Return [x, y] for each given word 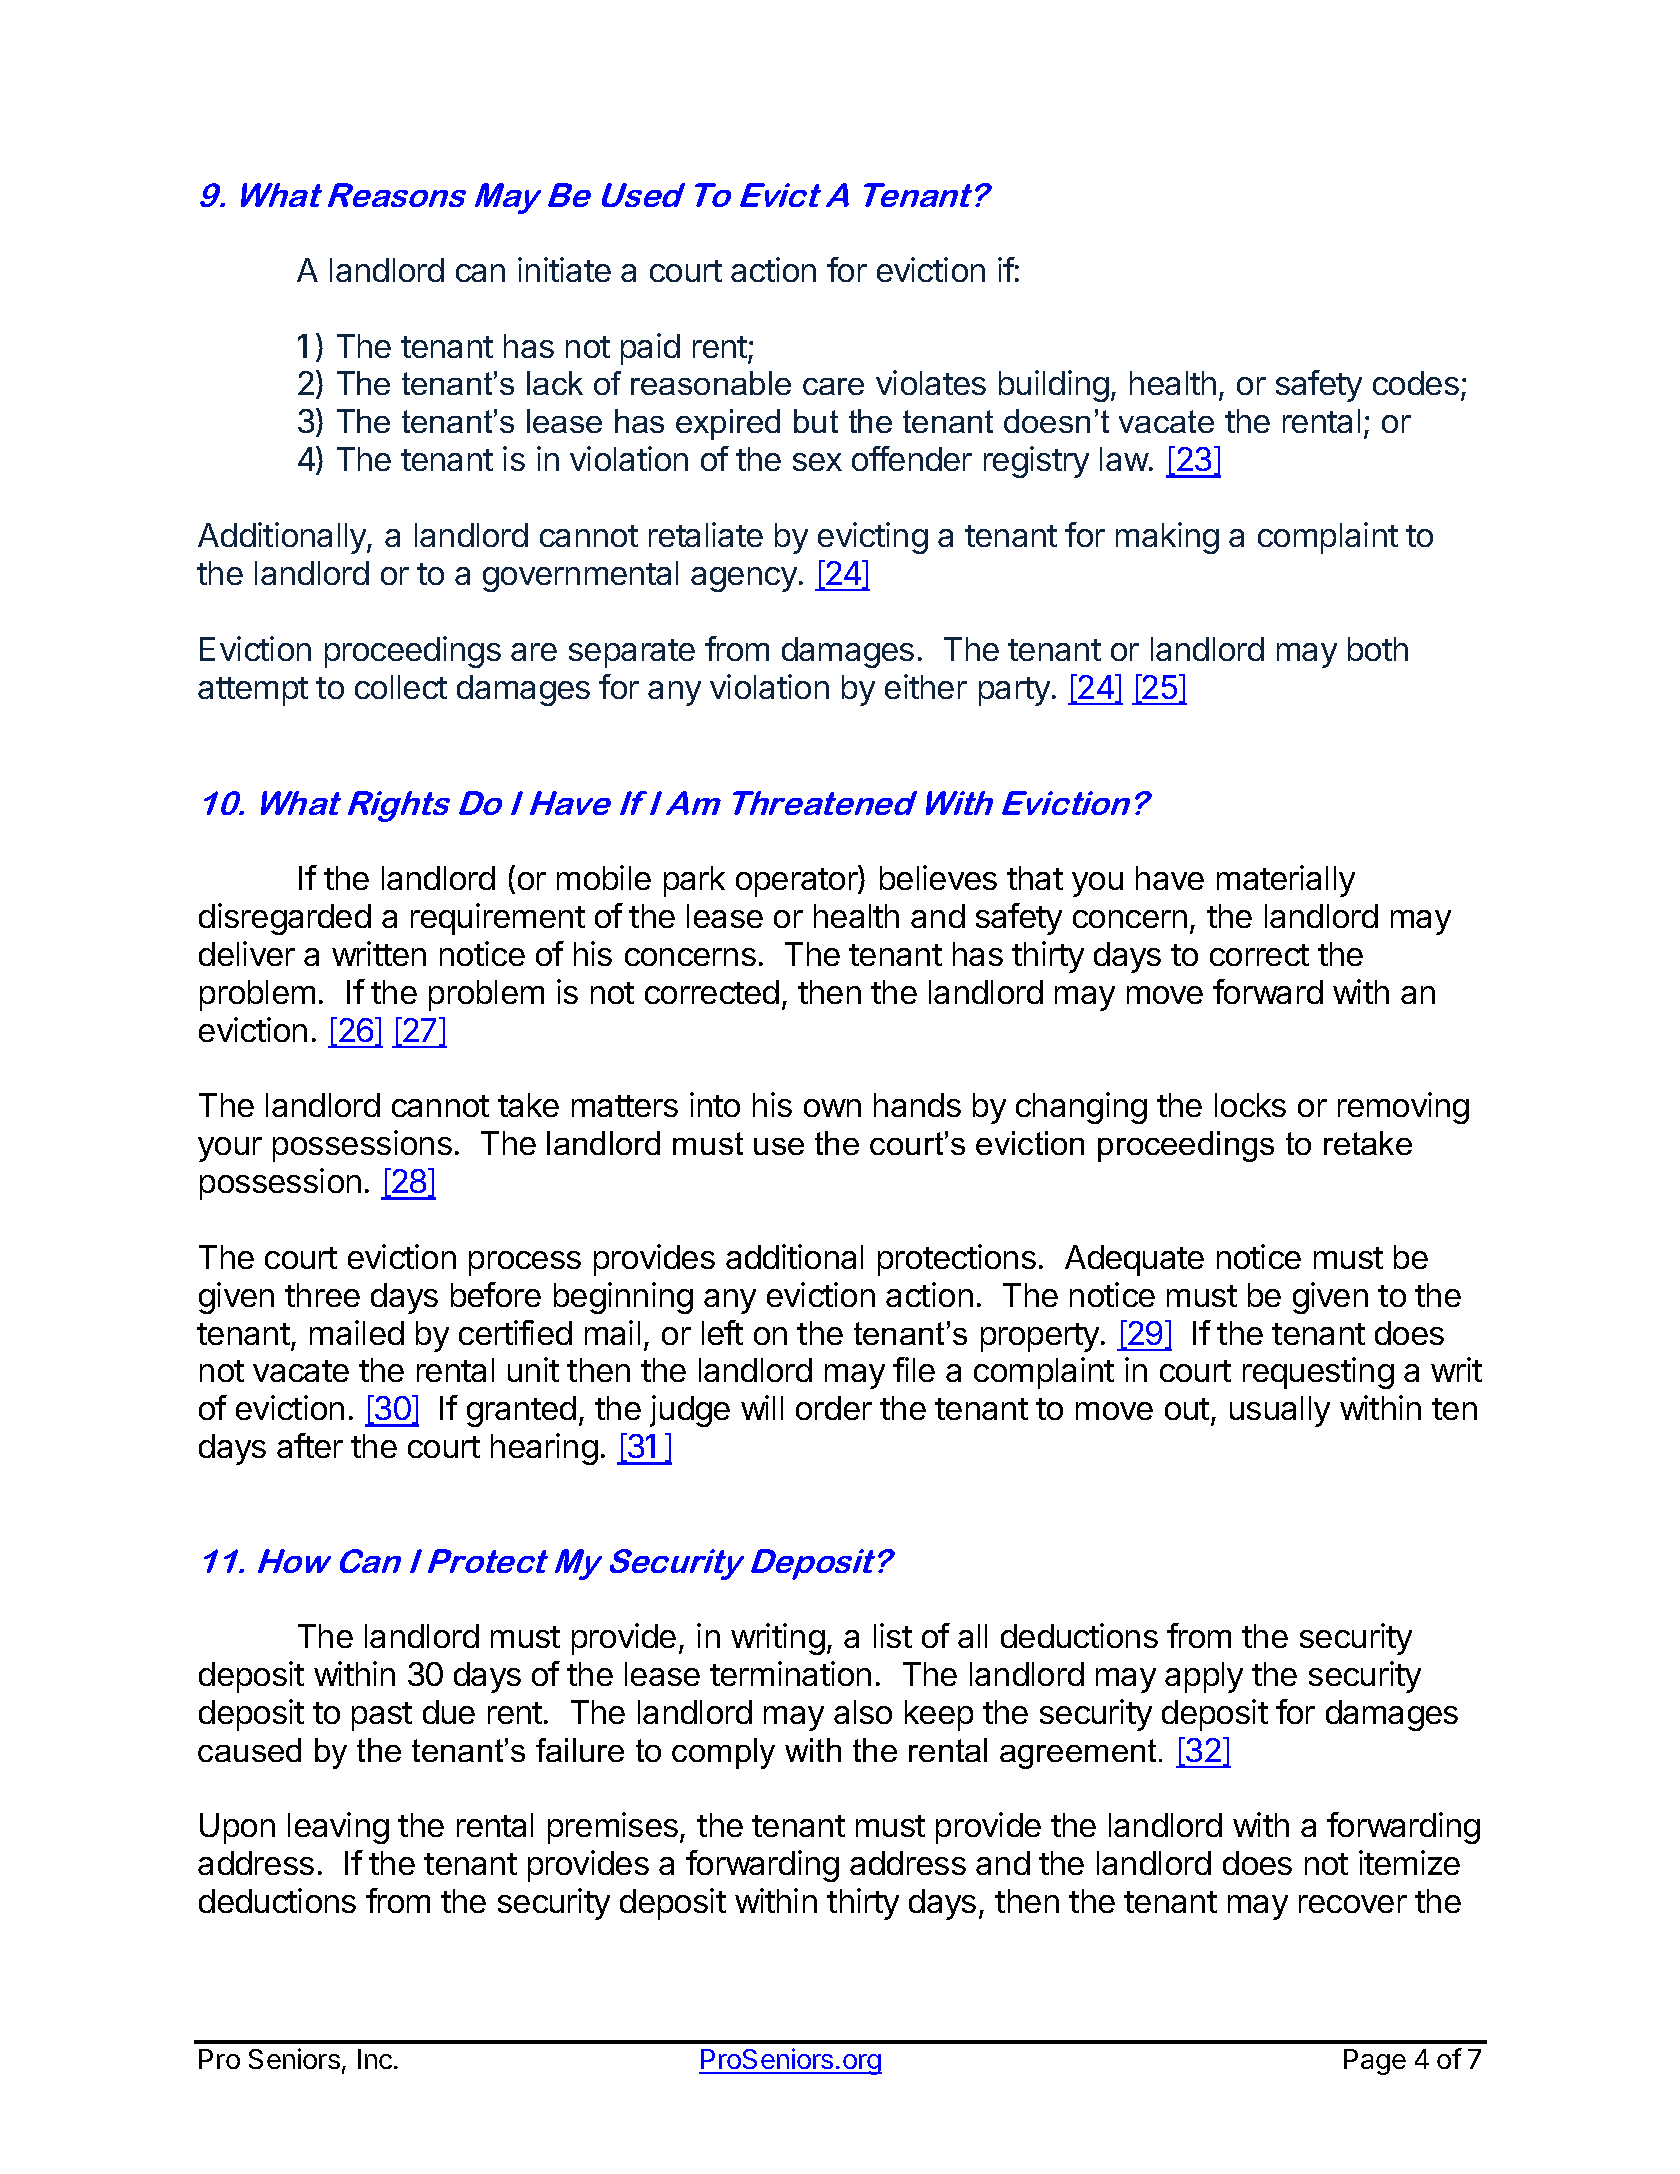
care [833, 386]
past [382, 1716]
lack [555, 383]
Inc [376, 2059]
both [1378, 649]
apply [1204, 1677]
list [893, 1635]
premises [614, 1828]
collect [401, 687]
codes [1416, 383]
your [230, 1149]
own [832, 1108]
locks [1250, 1105]
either [926, 686]
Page [1375, 2062]
